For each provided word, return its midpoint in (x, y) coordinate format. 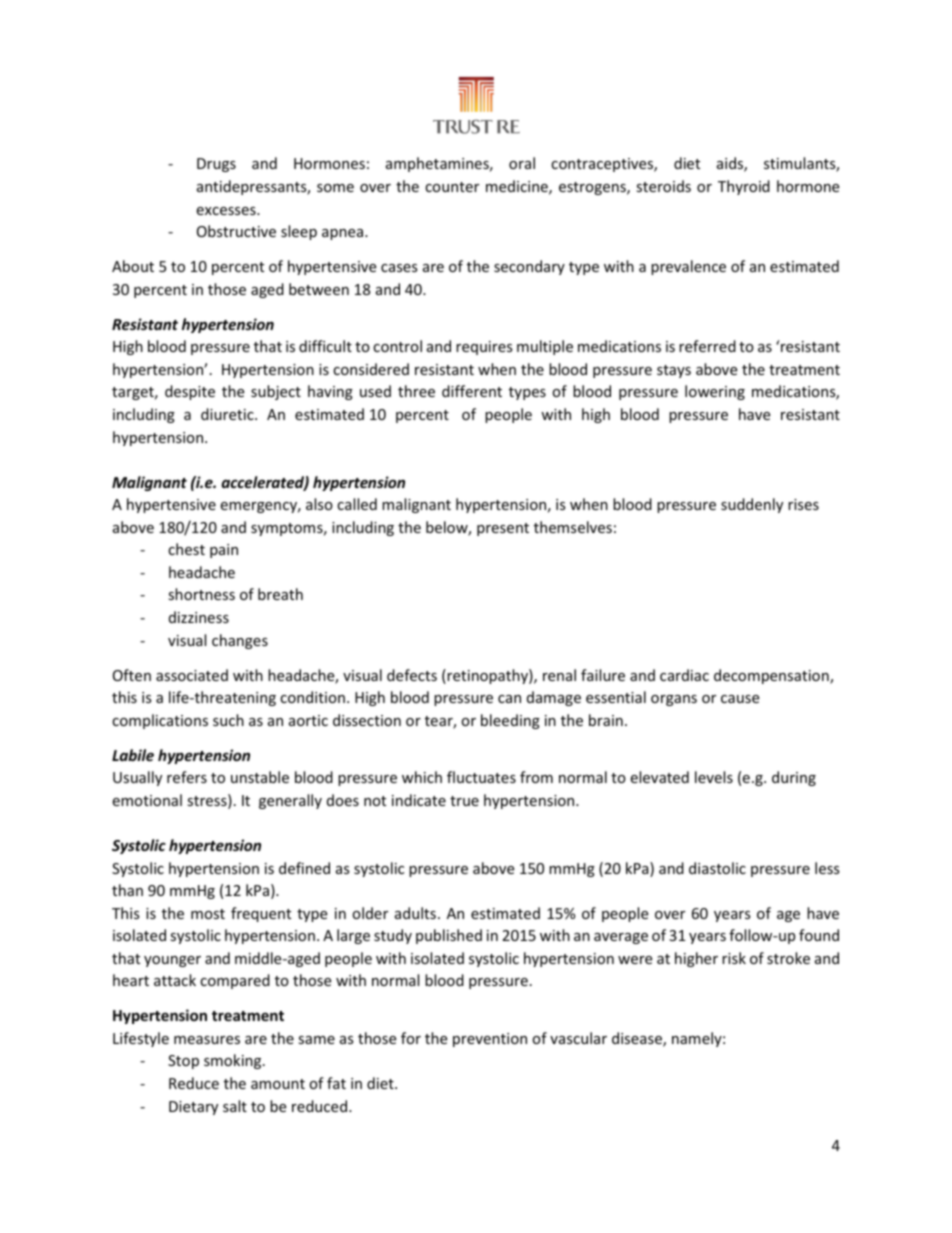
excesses (227, 211)
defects (412, 675)
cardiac (684, 675)
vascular (578, 1038)
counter (452, 187)
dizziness (199, 617)
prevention (490, 1040)
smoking (234, 1061)
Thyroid (744, 187)
